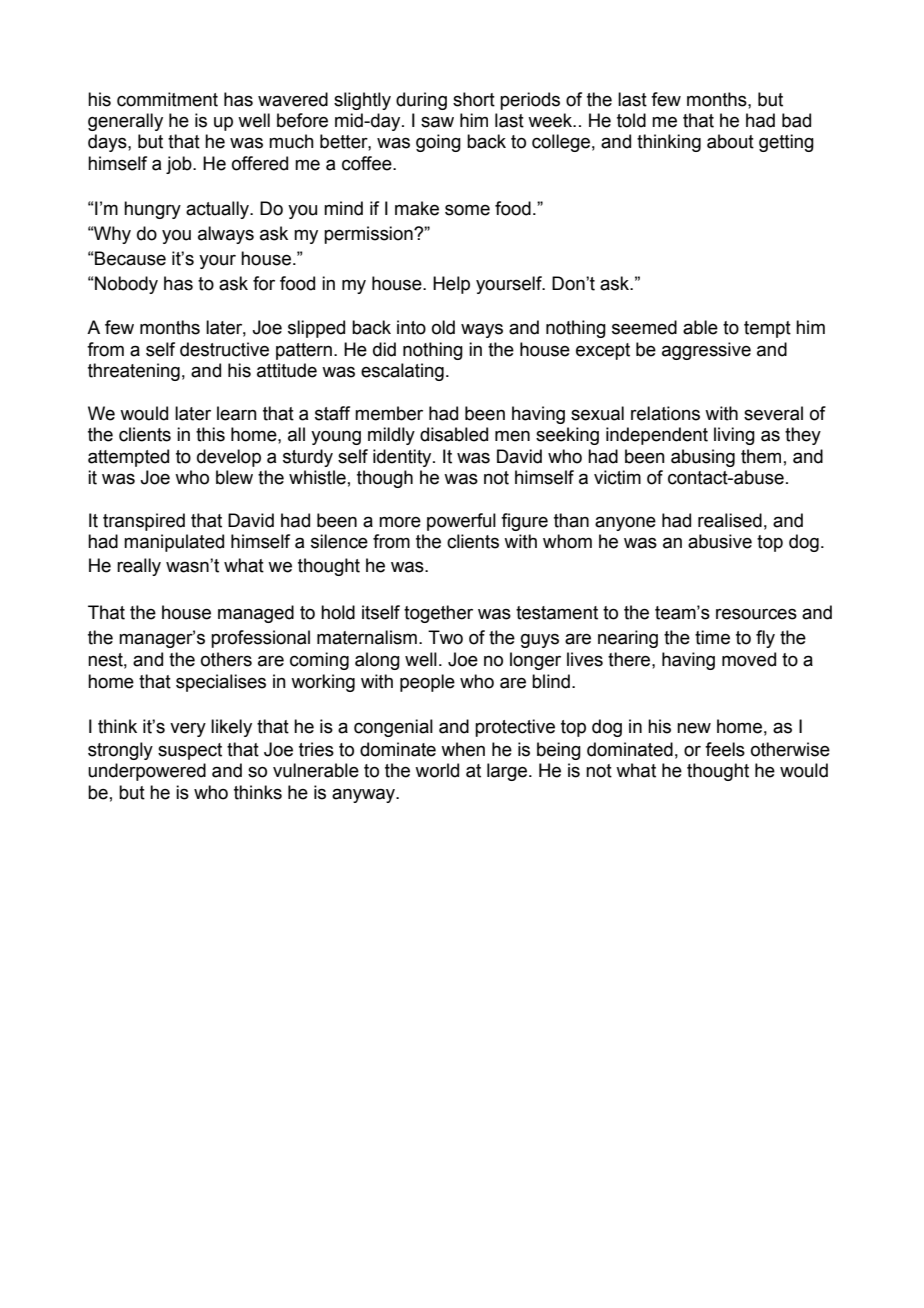  Describe the element at coordinates (226, 659) in the document. I see `others` at that location.
